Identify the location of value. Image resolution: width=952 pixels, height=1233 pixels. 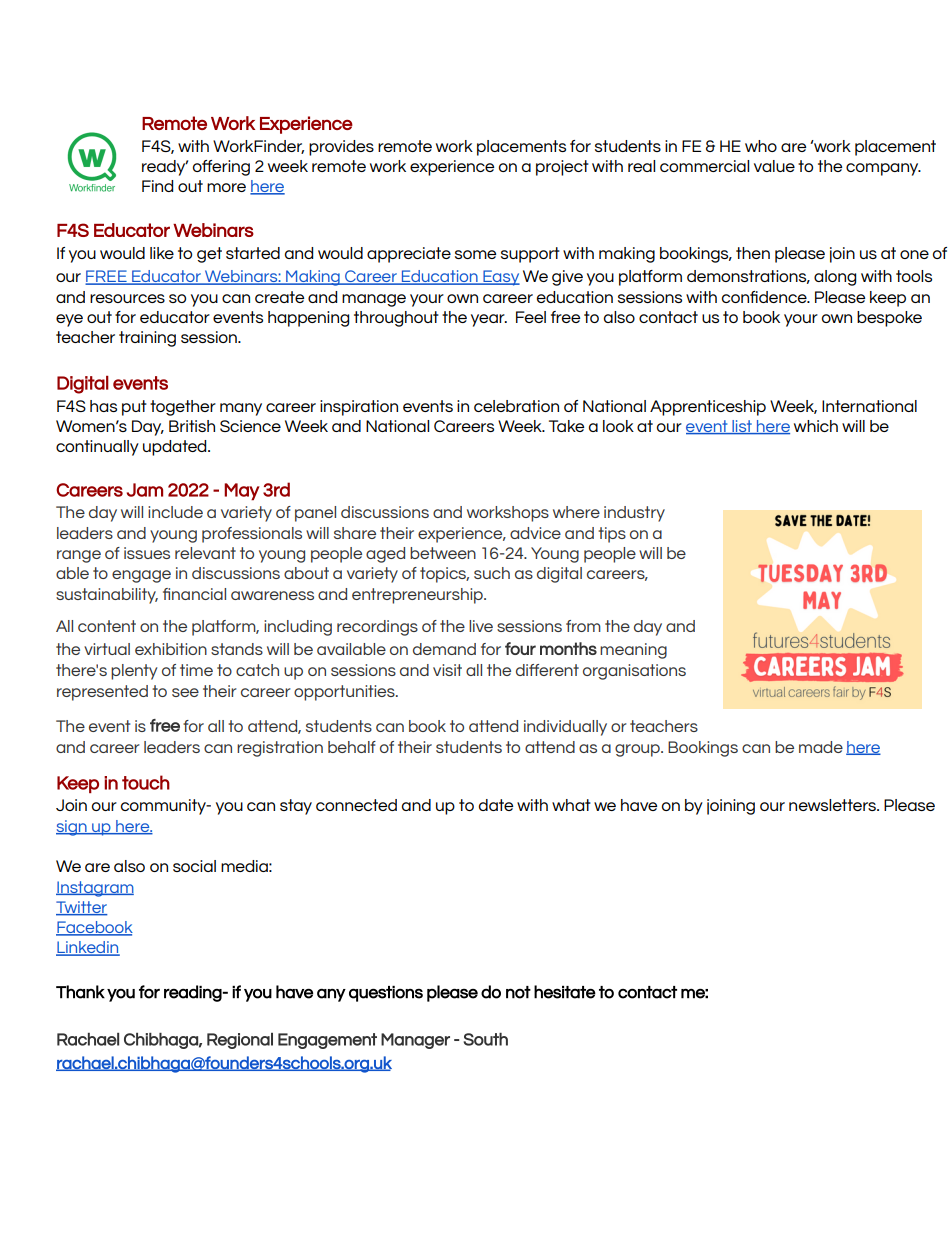
(774, 166).
